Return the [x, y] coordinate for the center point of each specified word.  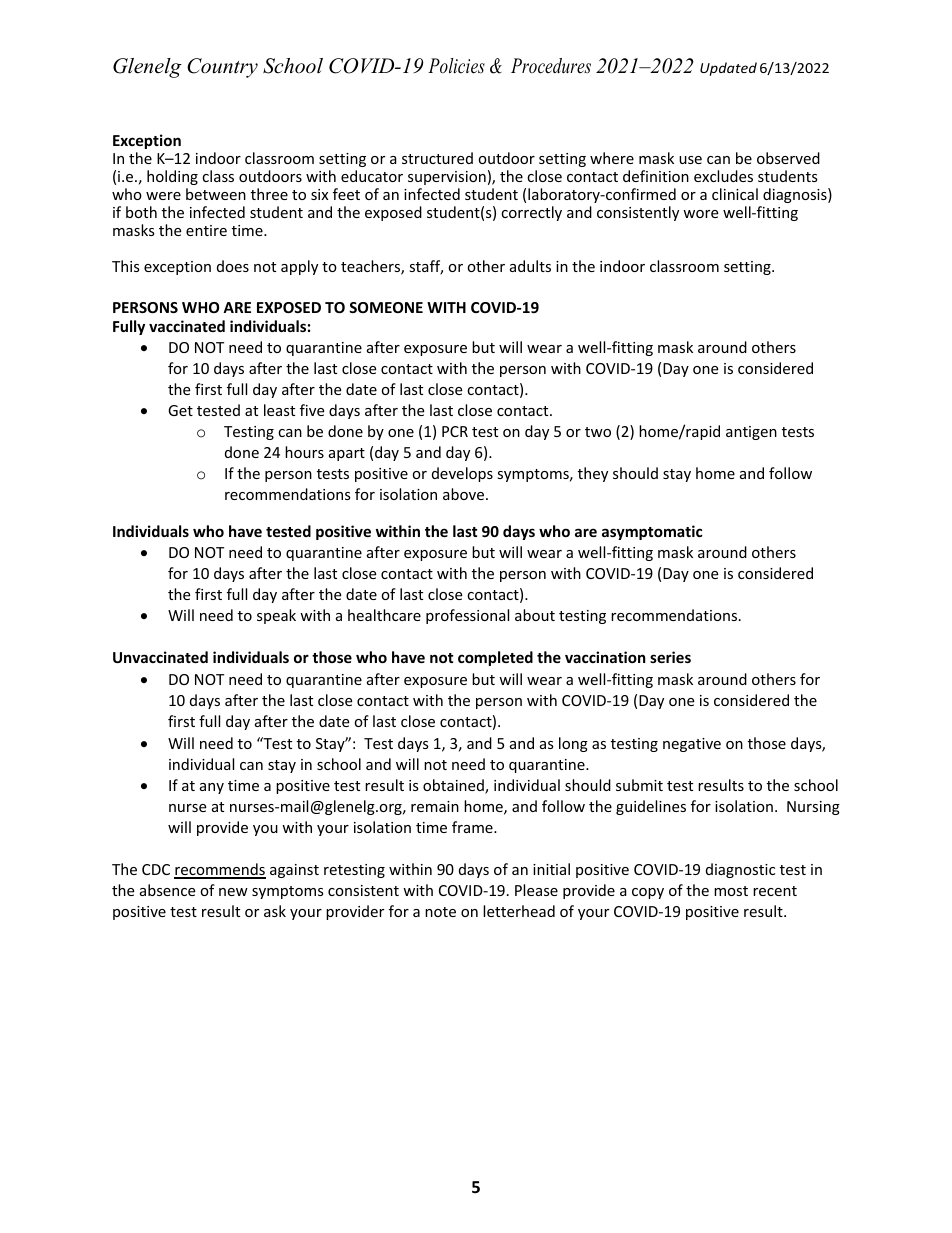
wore [700, 214]
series [670, 657]
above [463, 494]
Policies [456, 66]
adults [530, 266]
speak [276, 616]
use [690, 160]
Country [222, 68]
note [440, 912]
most [731, 891]
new [233, 892]
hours [304, 452]
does [233, 266]
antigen [751, 433]
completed [495, 658]
